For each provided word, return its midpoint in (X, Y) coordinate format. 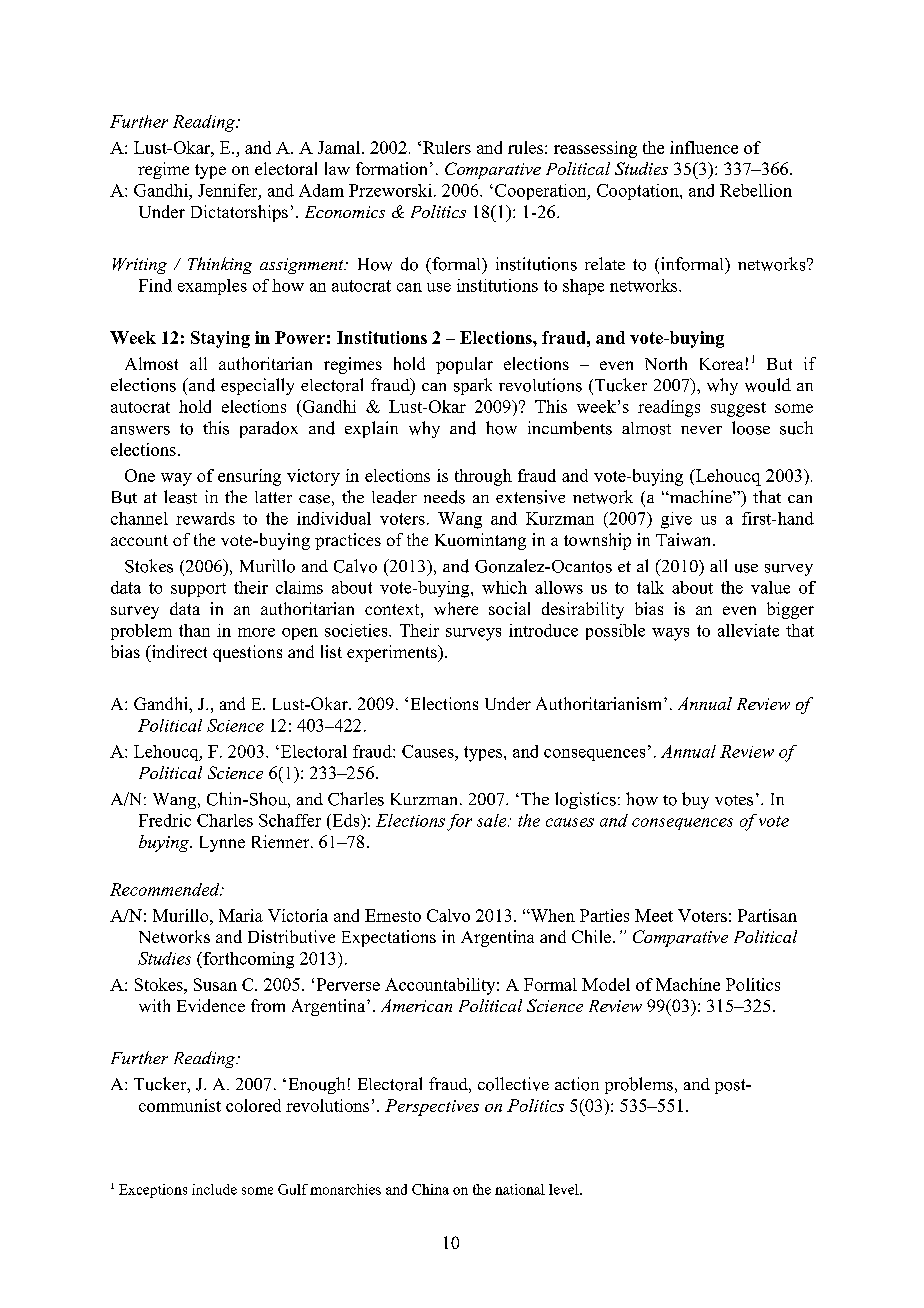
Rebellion (756, 190)
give (676, 520)
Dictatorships (239, 213)
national (520, 1189)
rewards (205, 518)
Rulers (447, 147)
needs (444, 497)
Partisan (767, 915)
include (214, 1189)
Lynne (222, 844)
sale (493, 820)
